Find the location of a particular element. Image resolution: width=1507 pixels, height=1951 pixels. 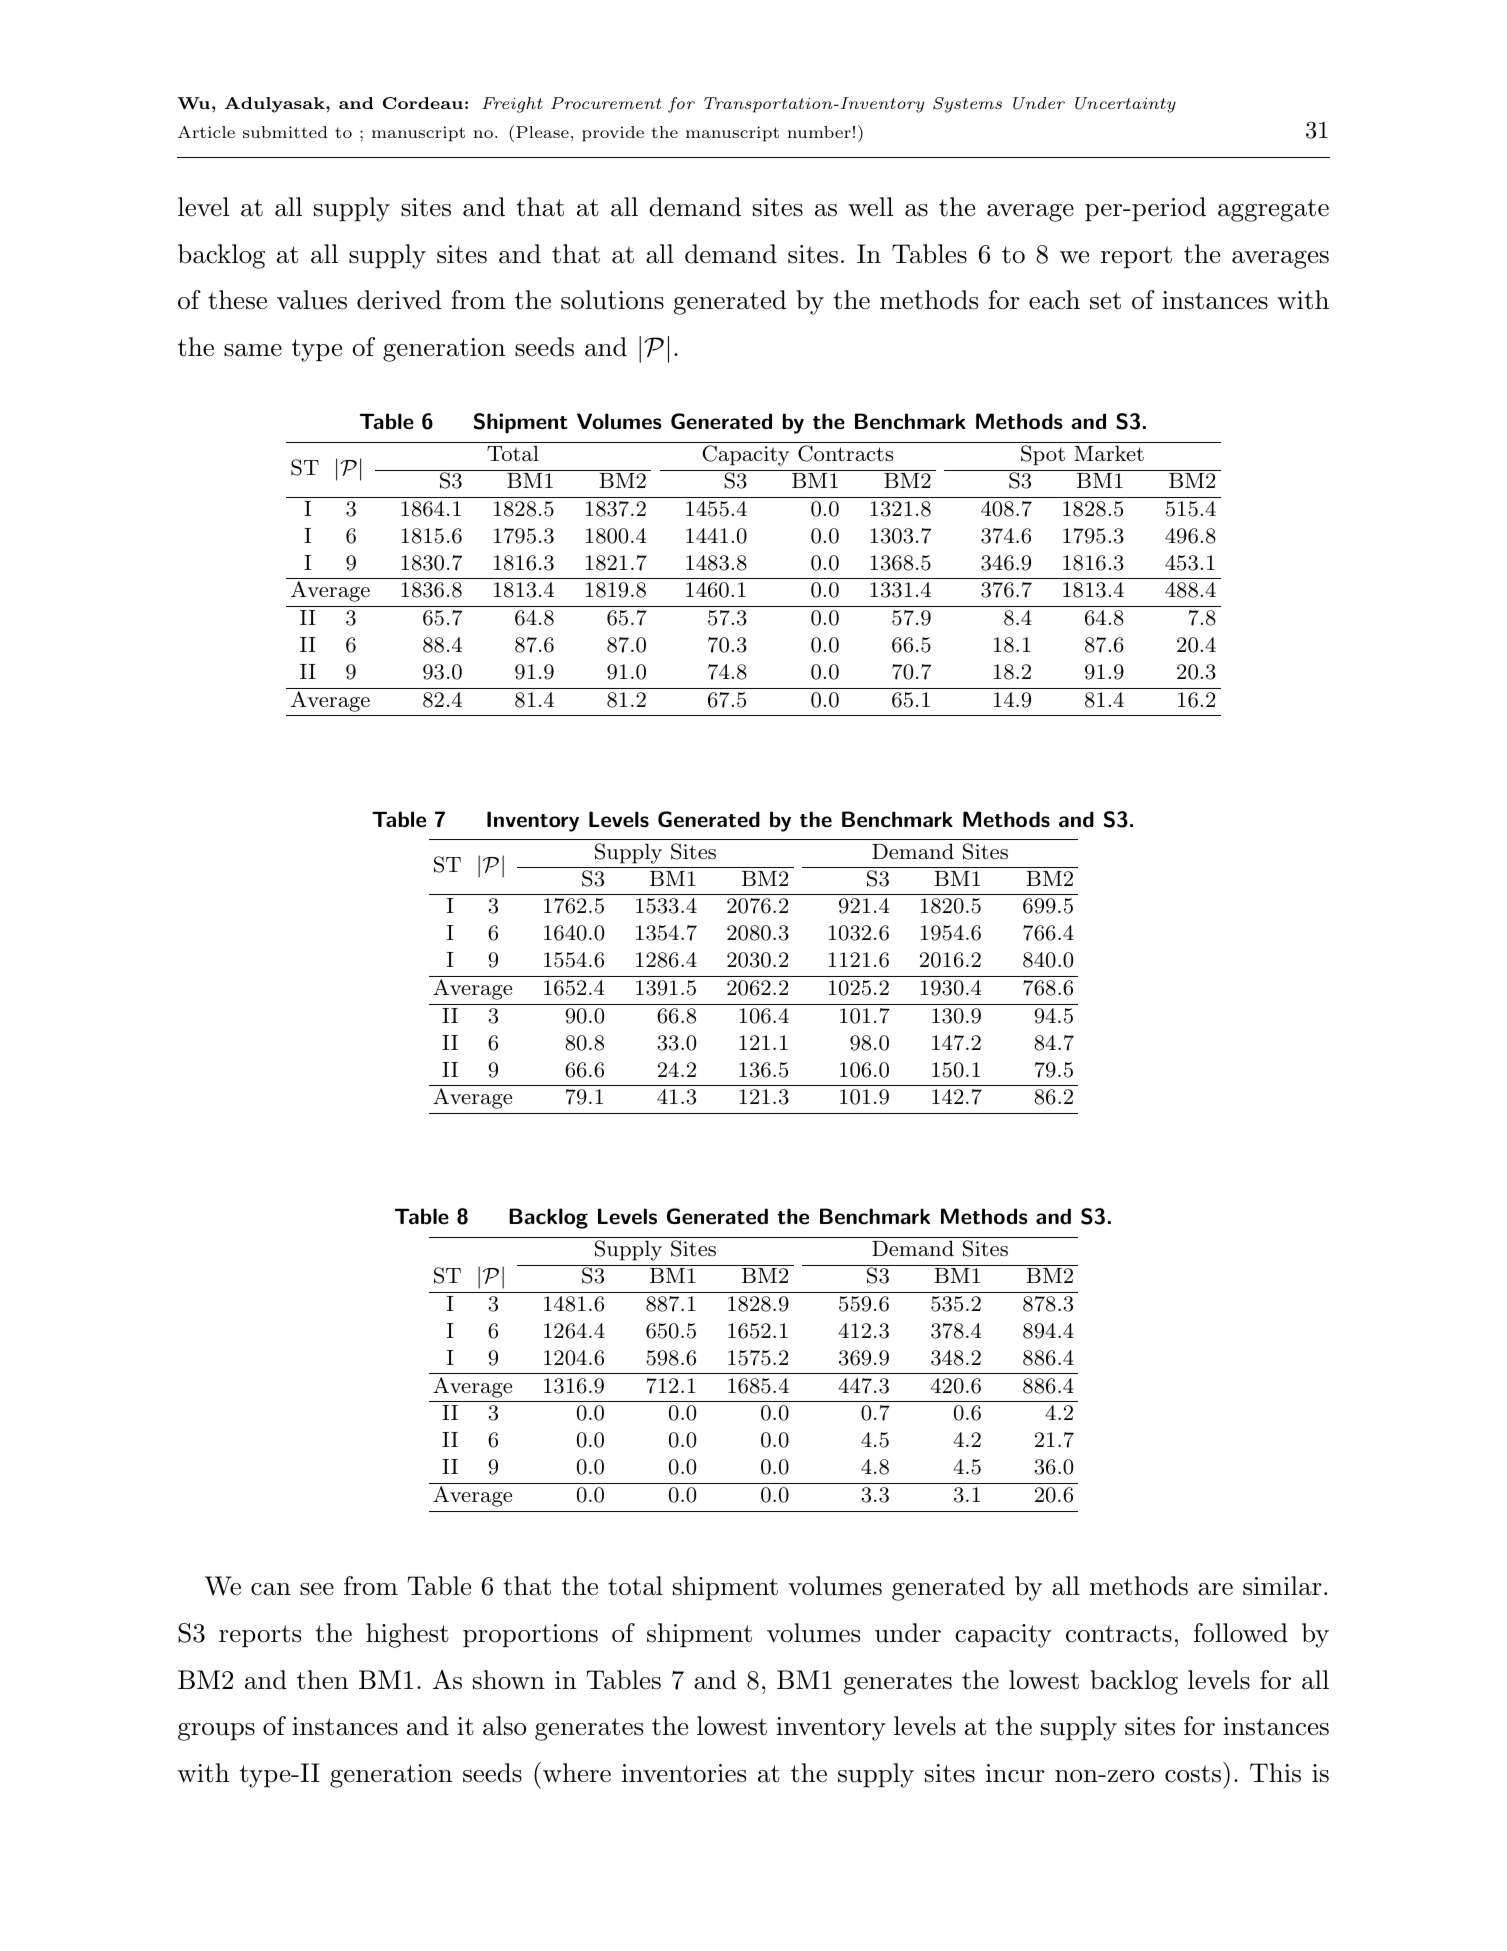

submitted is located at coordinates (285, 132).
